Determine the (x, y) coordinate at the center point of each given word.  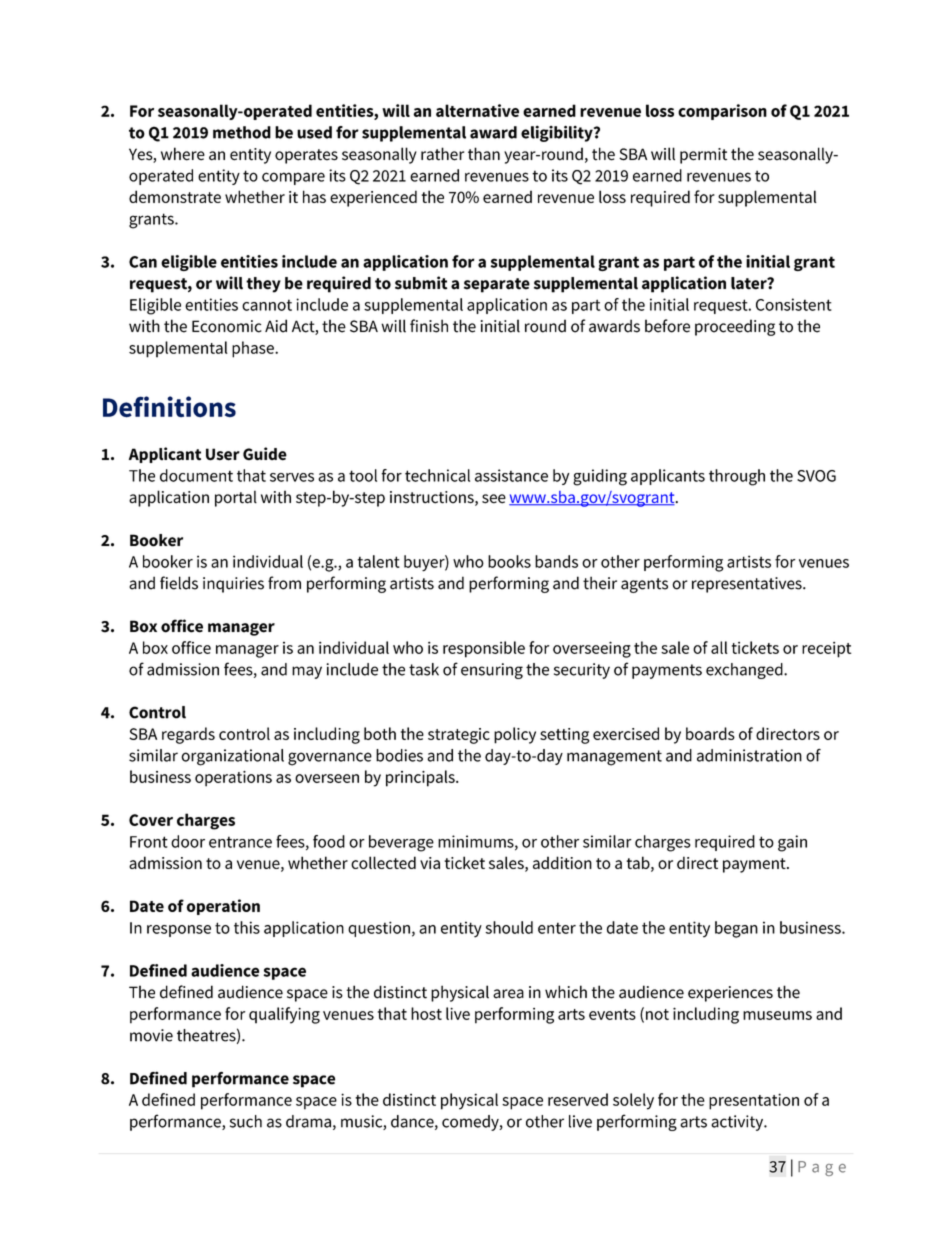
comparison (722, 112)
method (242, 132)
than (484, 154)
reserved (578, 1099)
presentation (754, 1101)
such (246, 1121)
